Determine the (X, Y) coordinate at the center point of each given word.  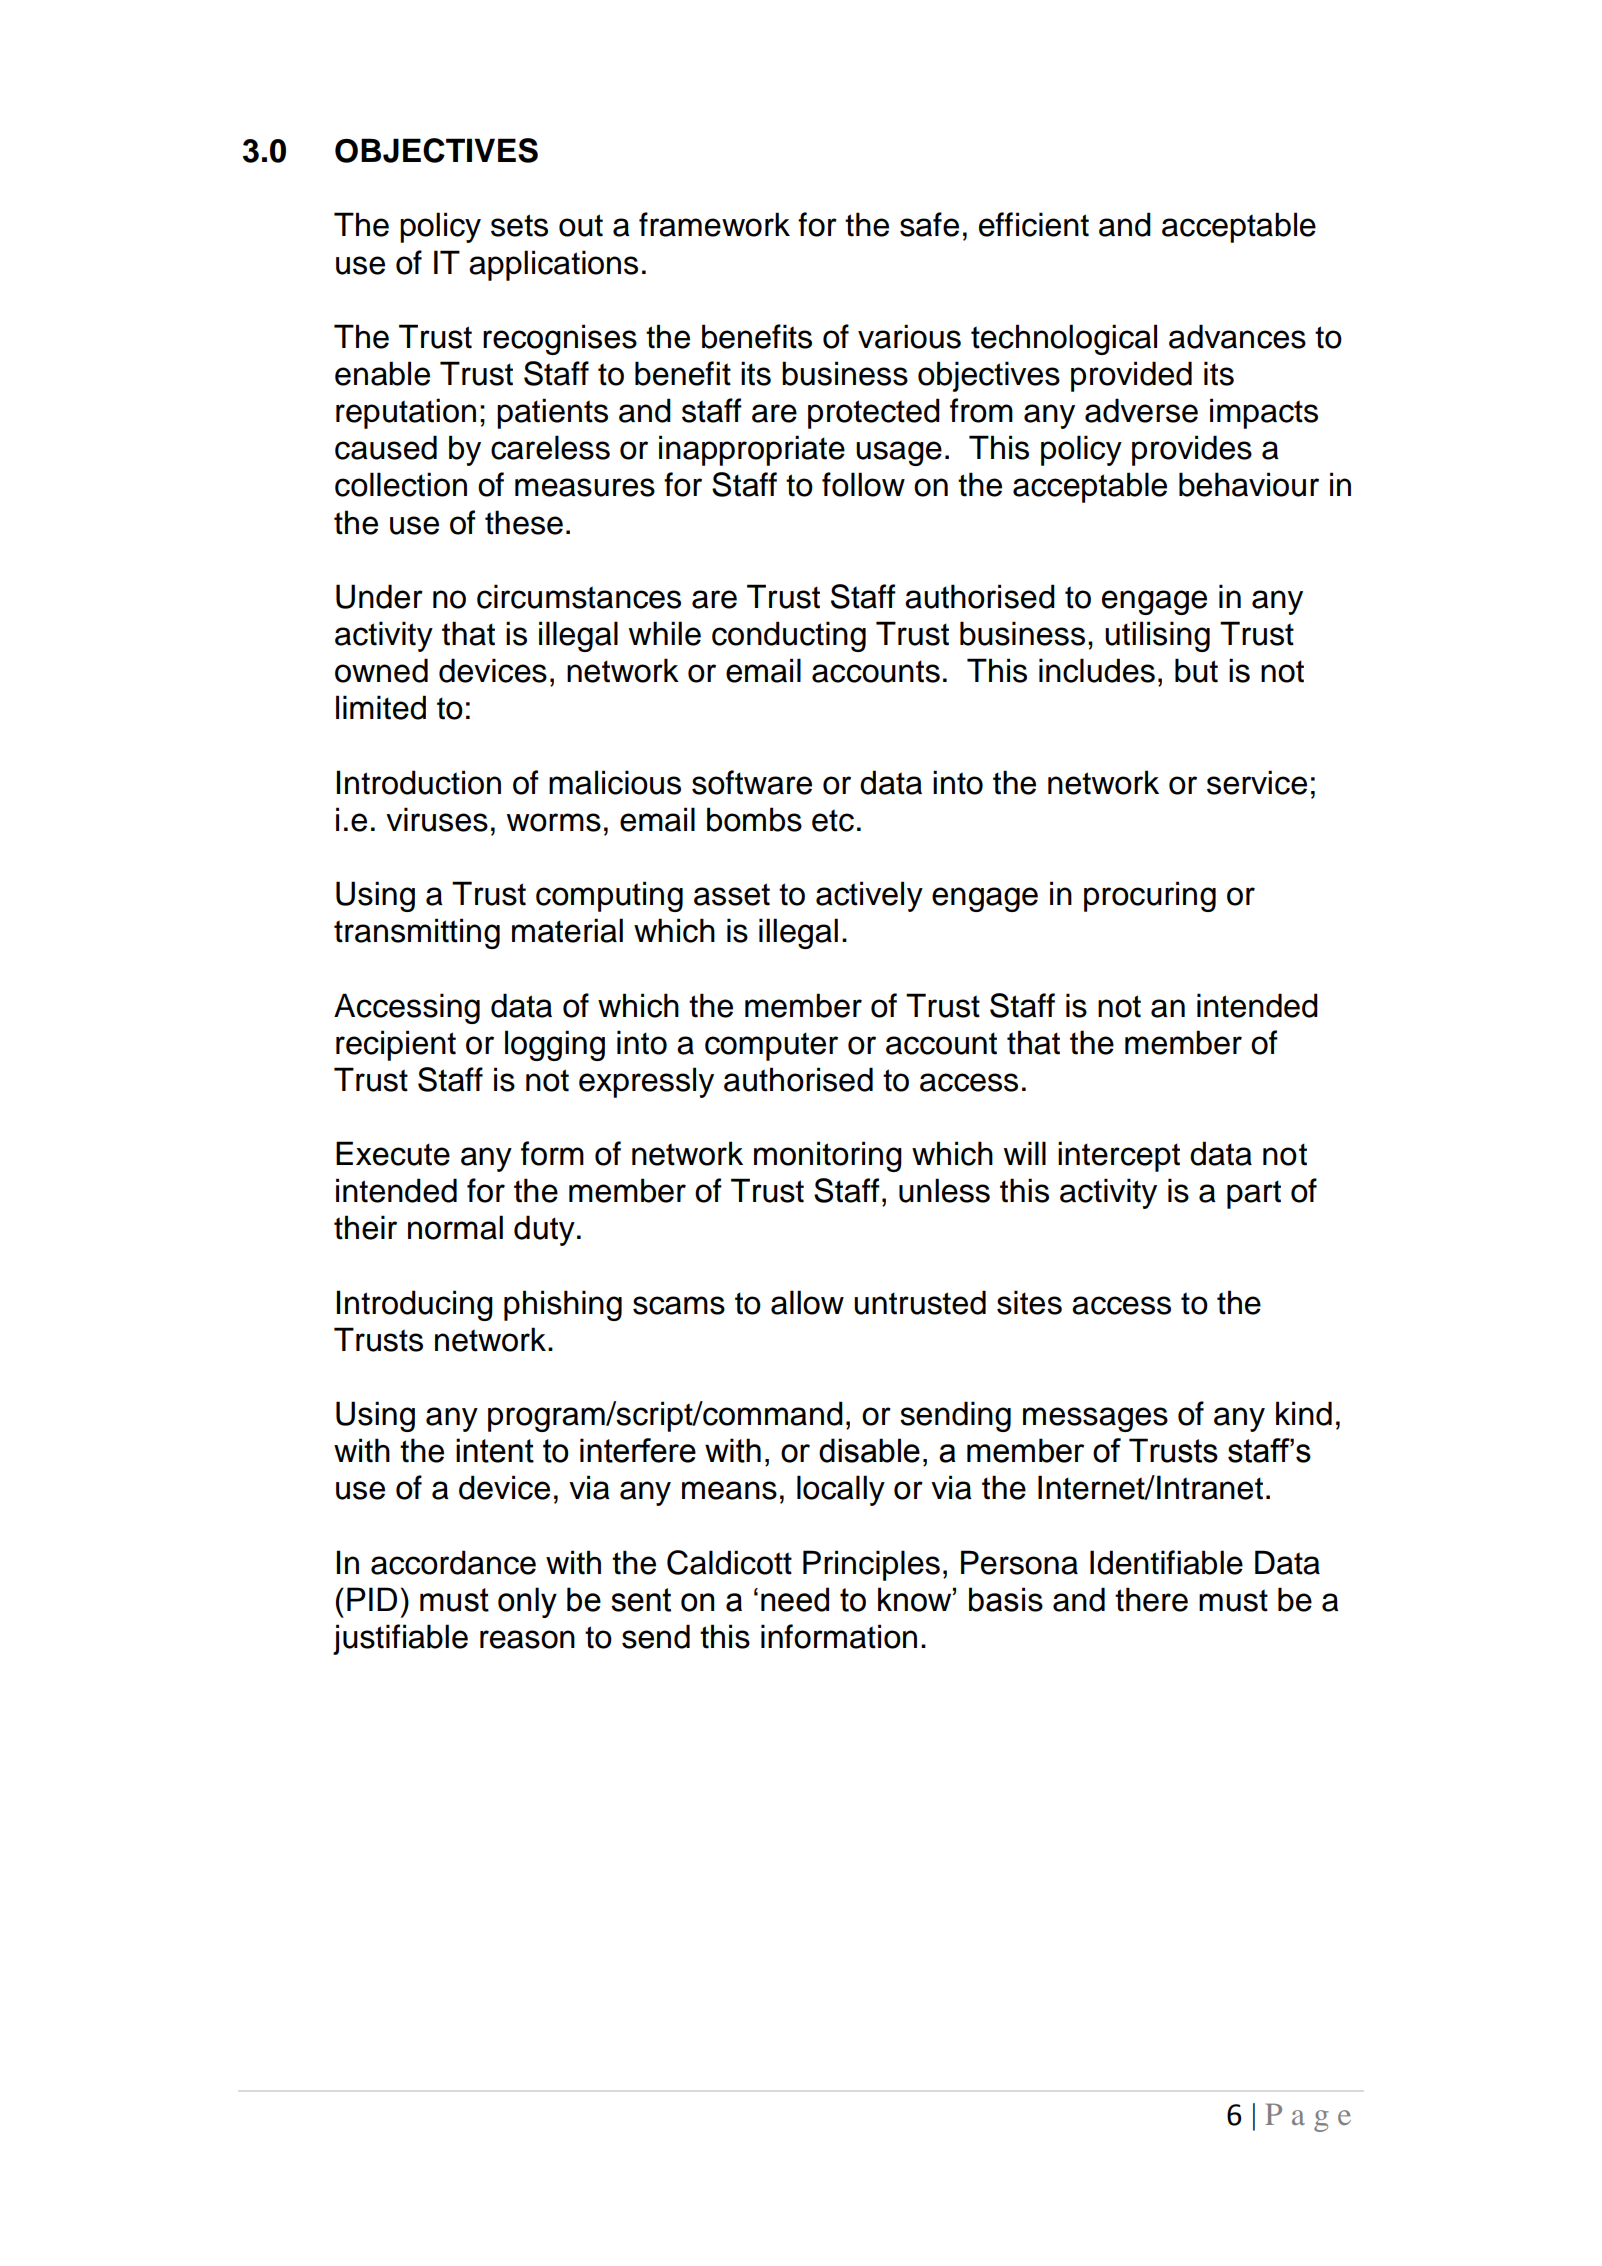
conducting (789, 636)
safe (929, 224)
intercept (1119, 1156)
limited (381, 707)
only (527, 1602)
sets (519, 225)
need (795, 1599)
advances (1237, 336)
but (1196, 670)
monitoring (828, 1156)
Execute (393, 1153)
